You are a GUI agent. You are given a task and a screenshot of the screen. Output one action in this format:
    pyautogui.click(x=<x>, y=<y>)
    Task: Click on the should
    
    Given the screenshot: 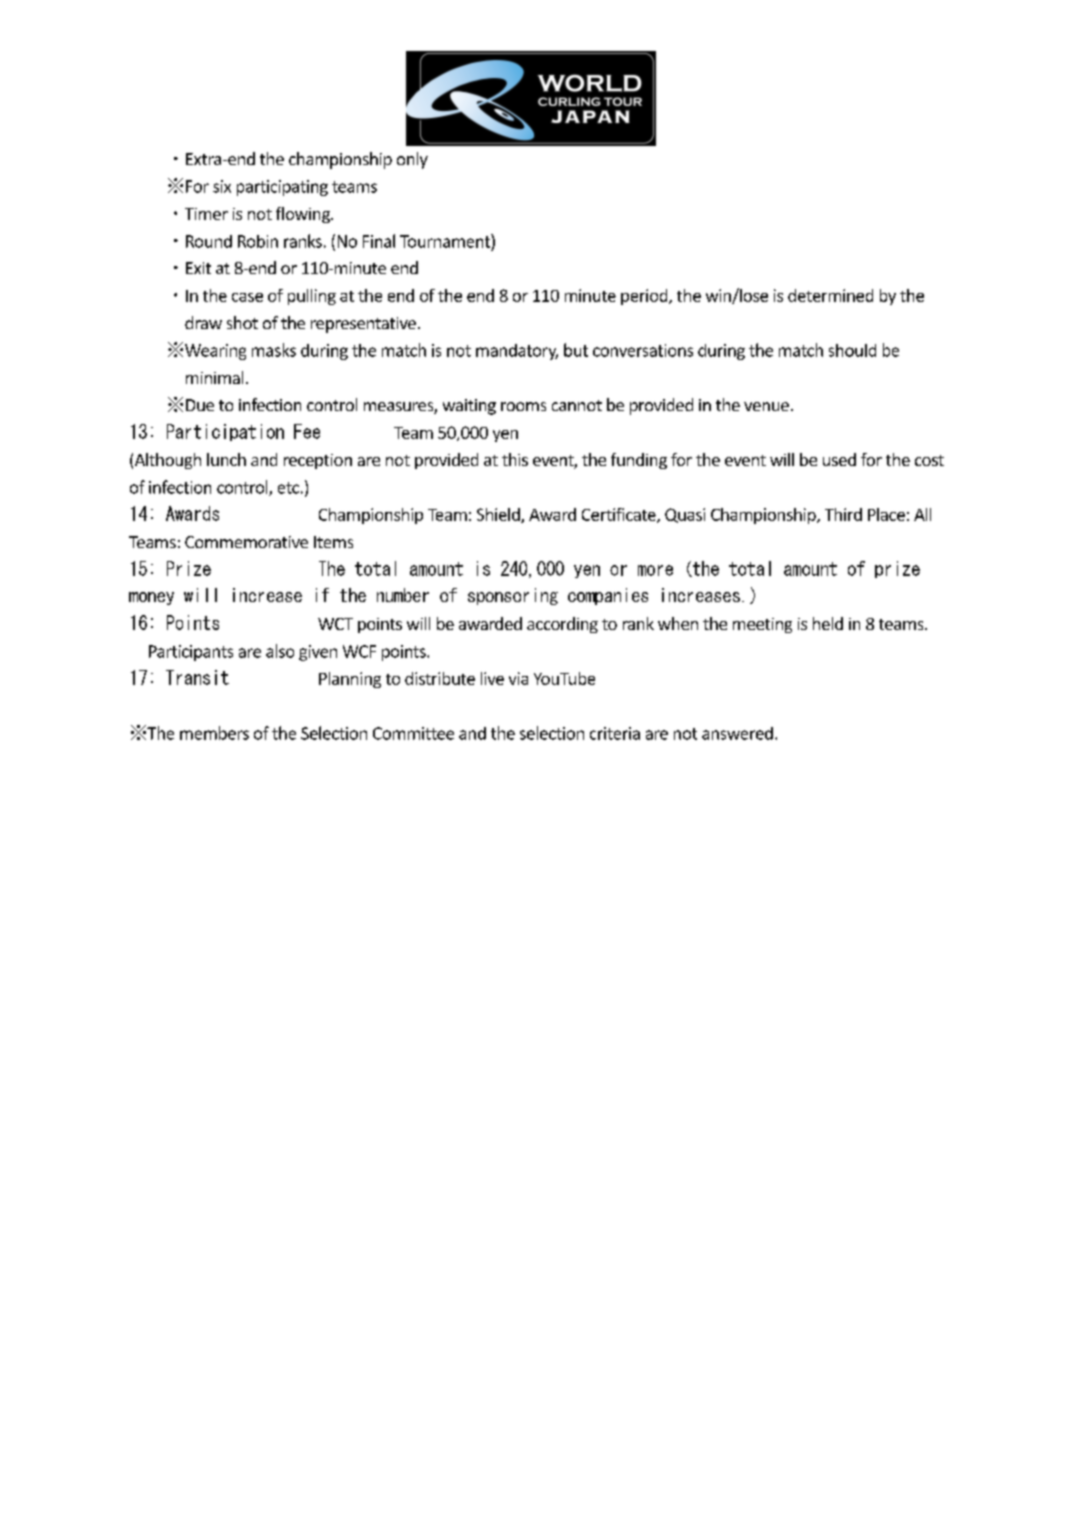 What is the action you would take?
    pyautogui.click(x=852, y=350)
